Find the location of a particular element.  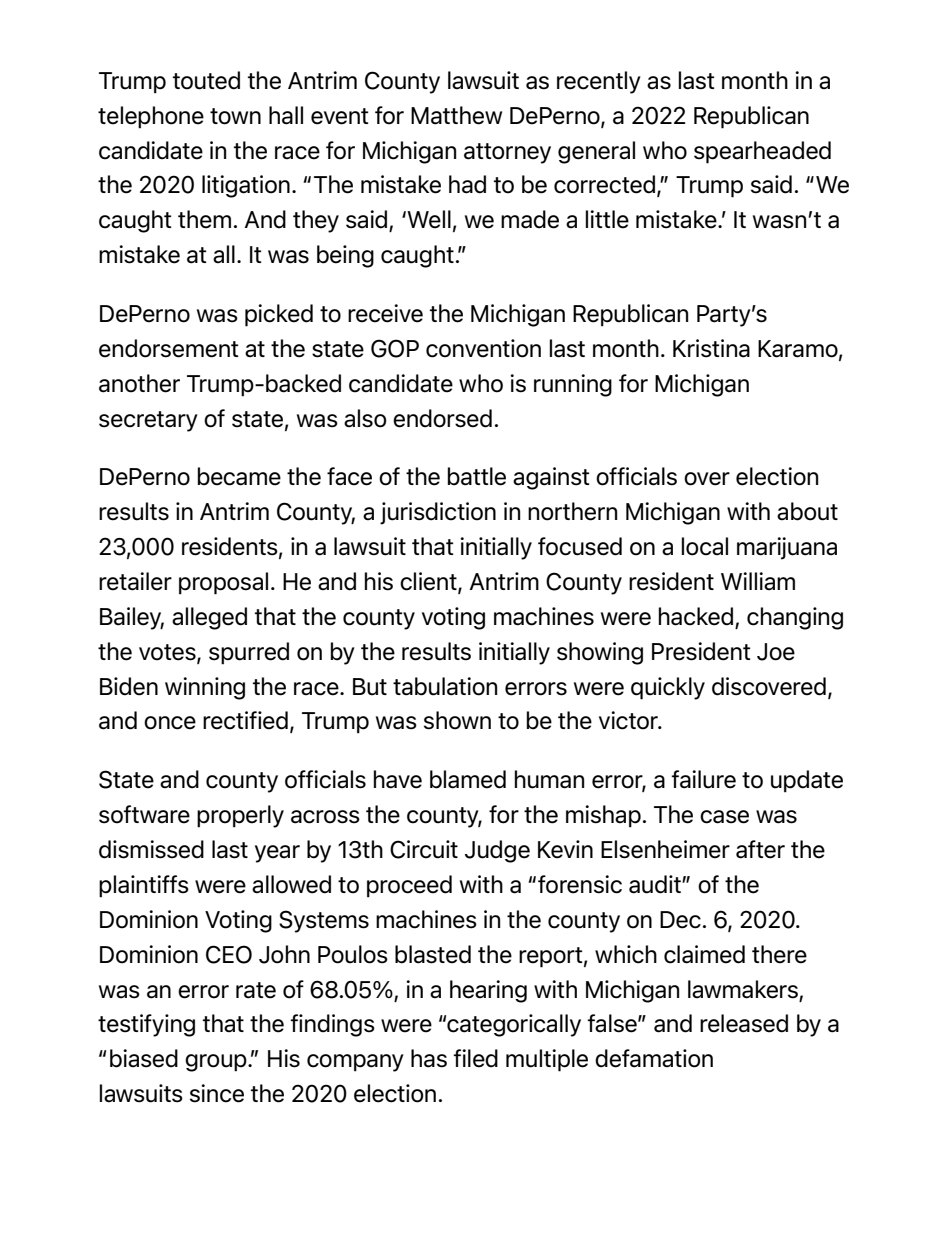

spearheaded is located at coordinates (762, 152).
